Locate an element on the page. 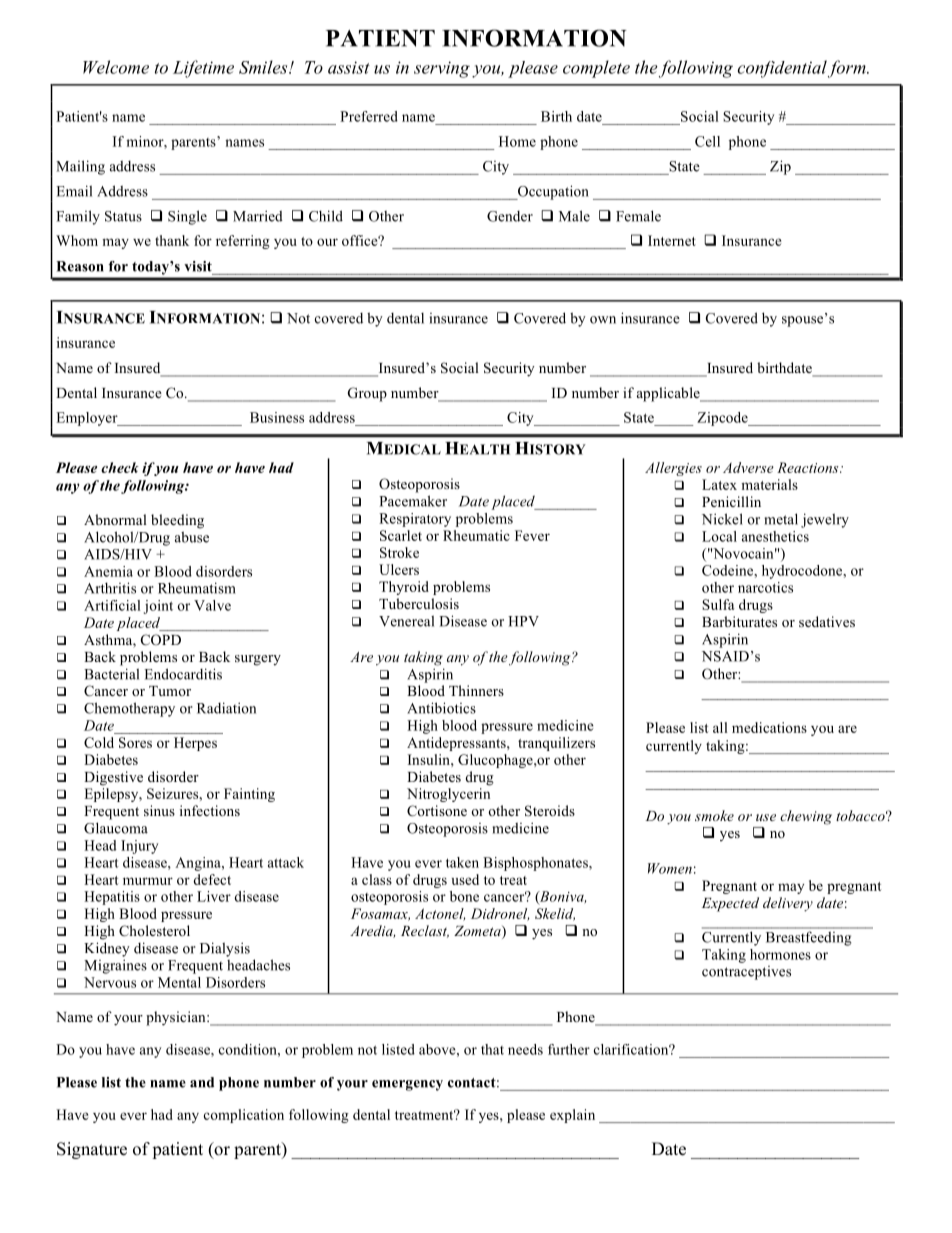 The width and height of the image is (952, 1233). Cholesterol is located at coordinates (154, 931).
